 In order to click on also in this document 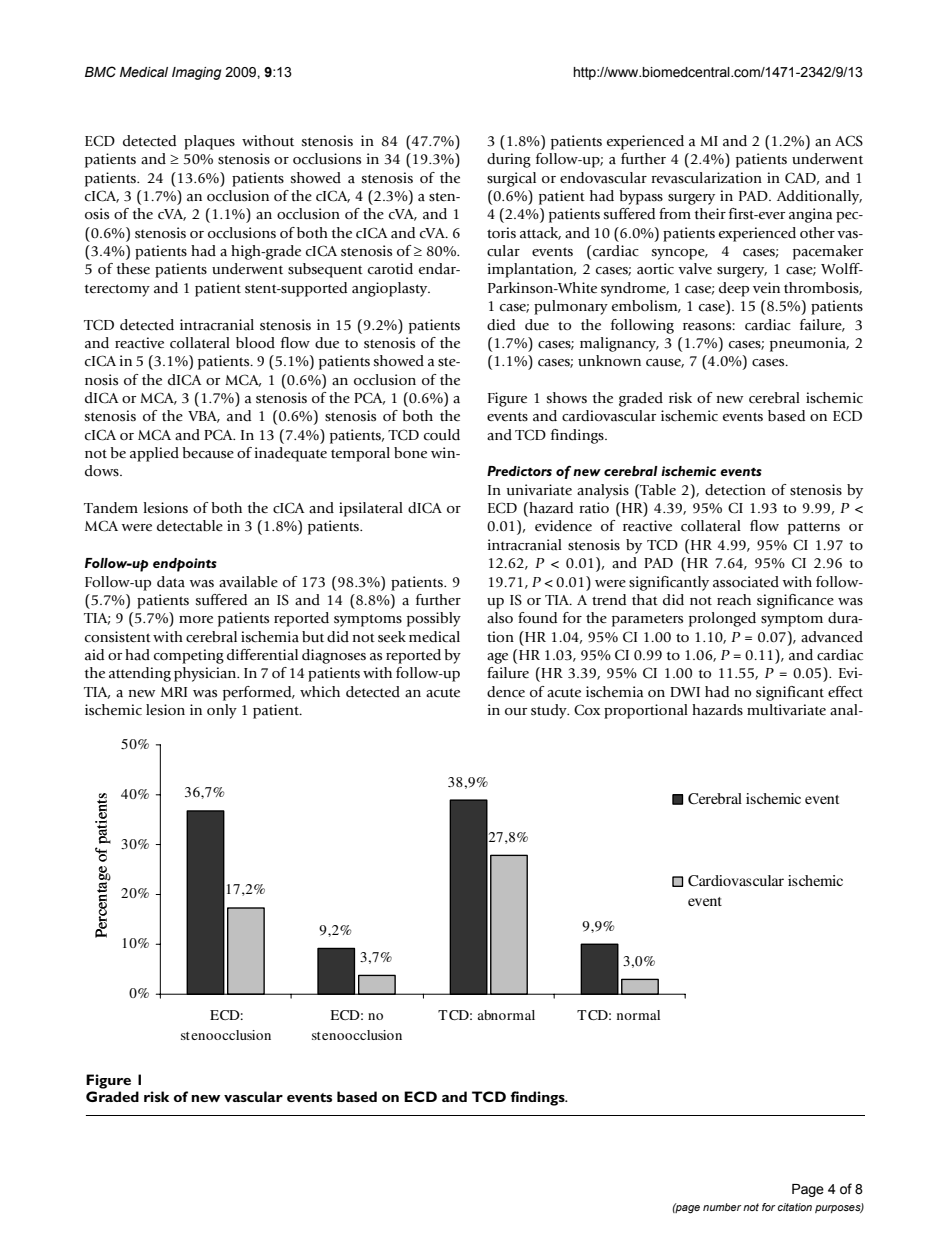, I will do `click(500, 618)`.
